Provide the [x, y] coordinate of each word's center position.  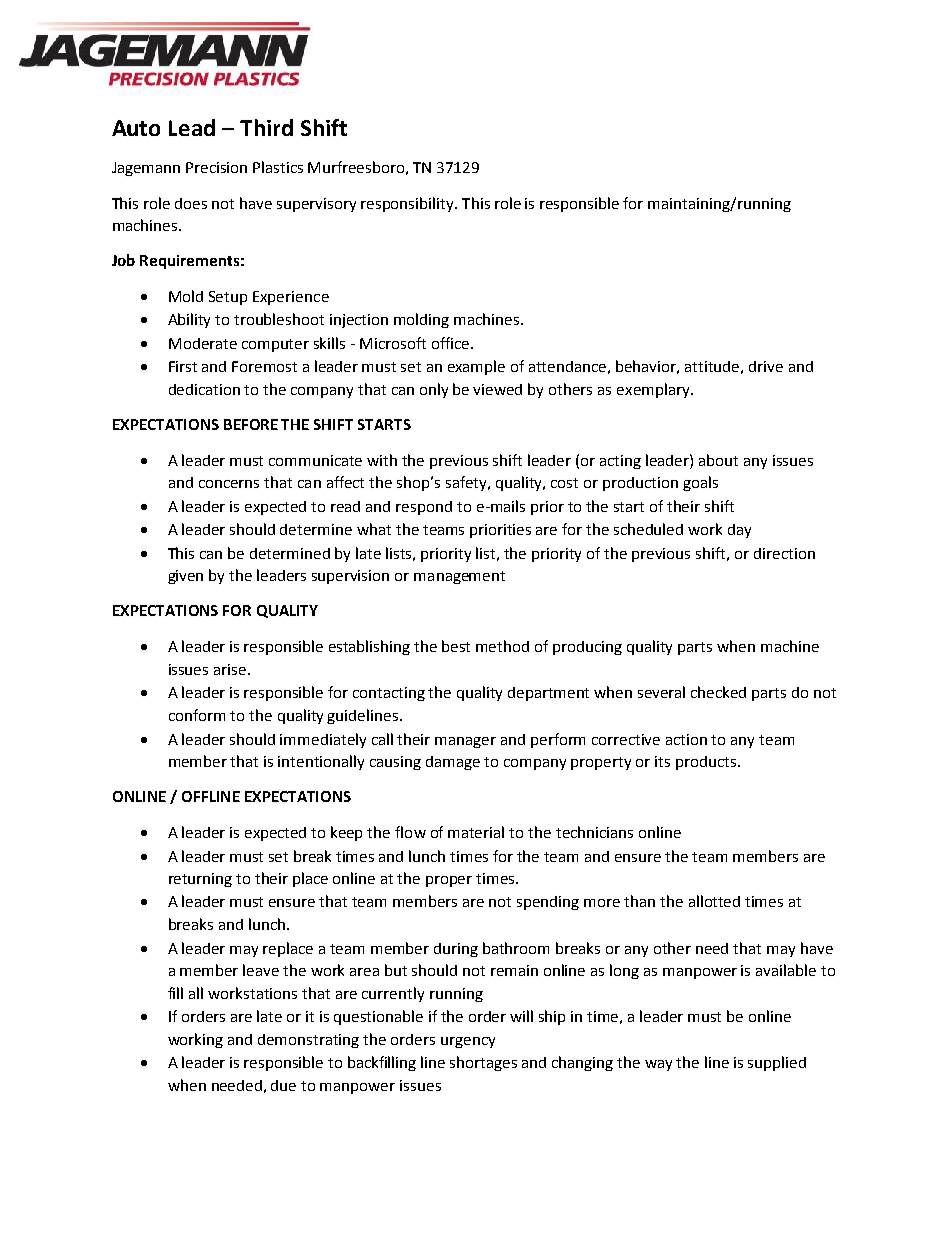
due [283, 1085]
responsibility [409, 204]
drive [766, 366]
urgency [468, 1042]
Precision [216, 167]
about [718, 460]
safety [467, 483]
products [707, 763]
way [658, 1065]
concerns [229, 484]
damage [453, 763]
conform [197, 715]
